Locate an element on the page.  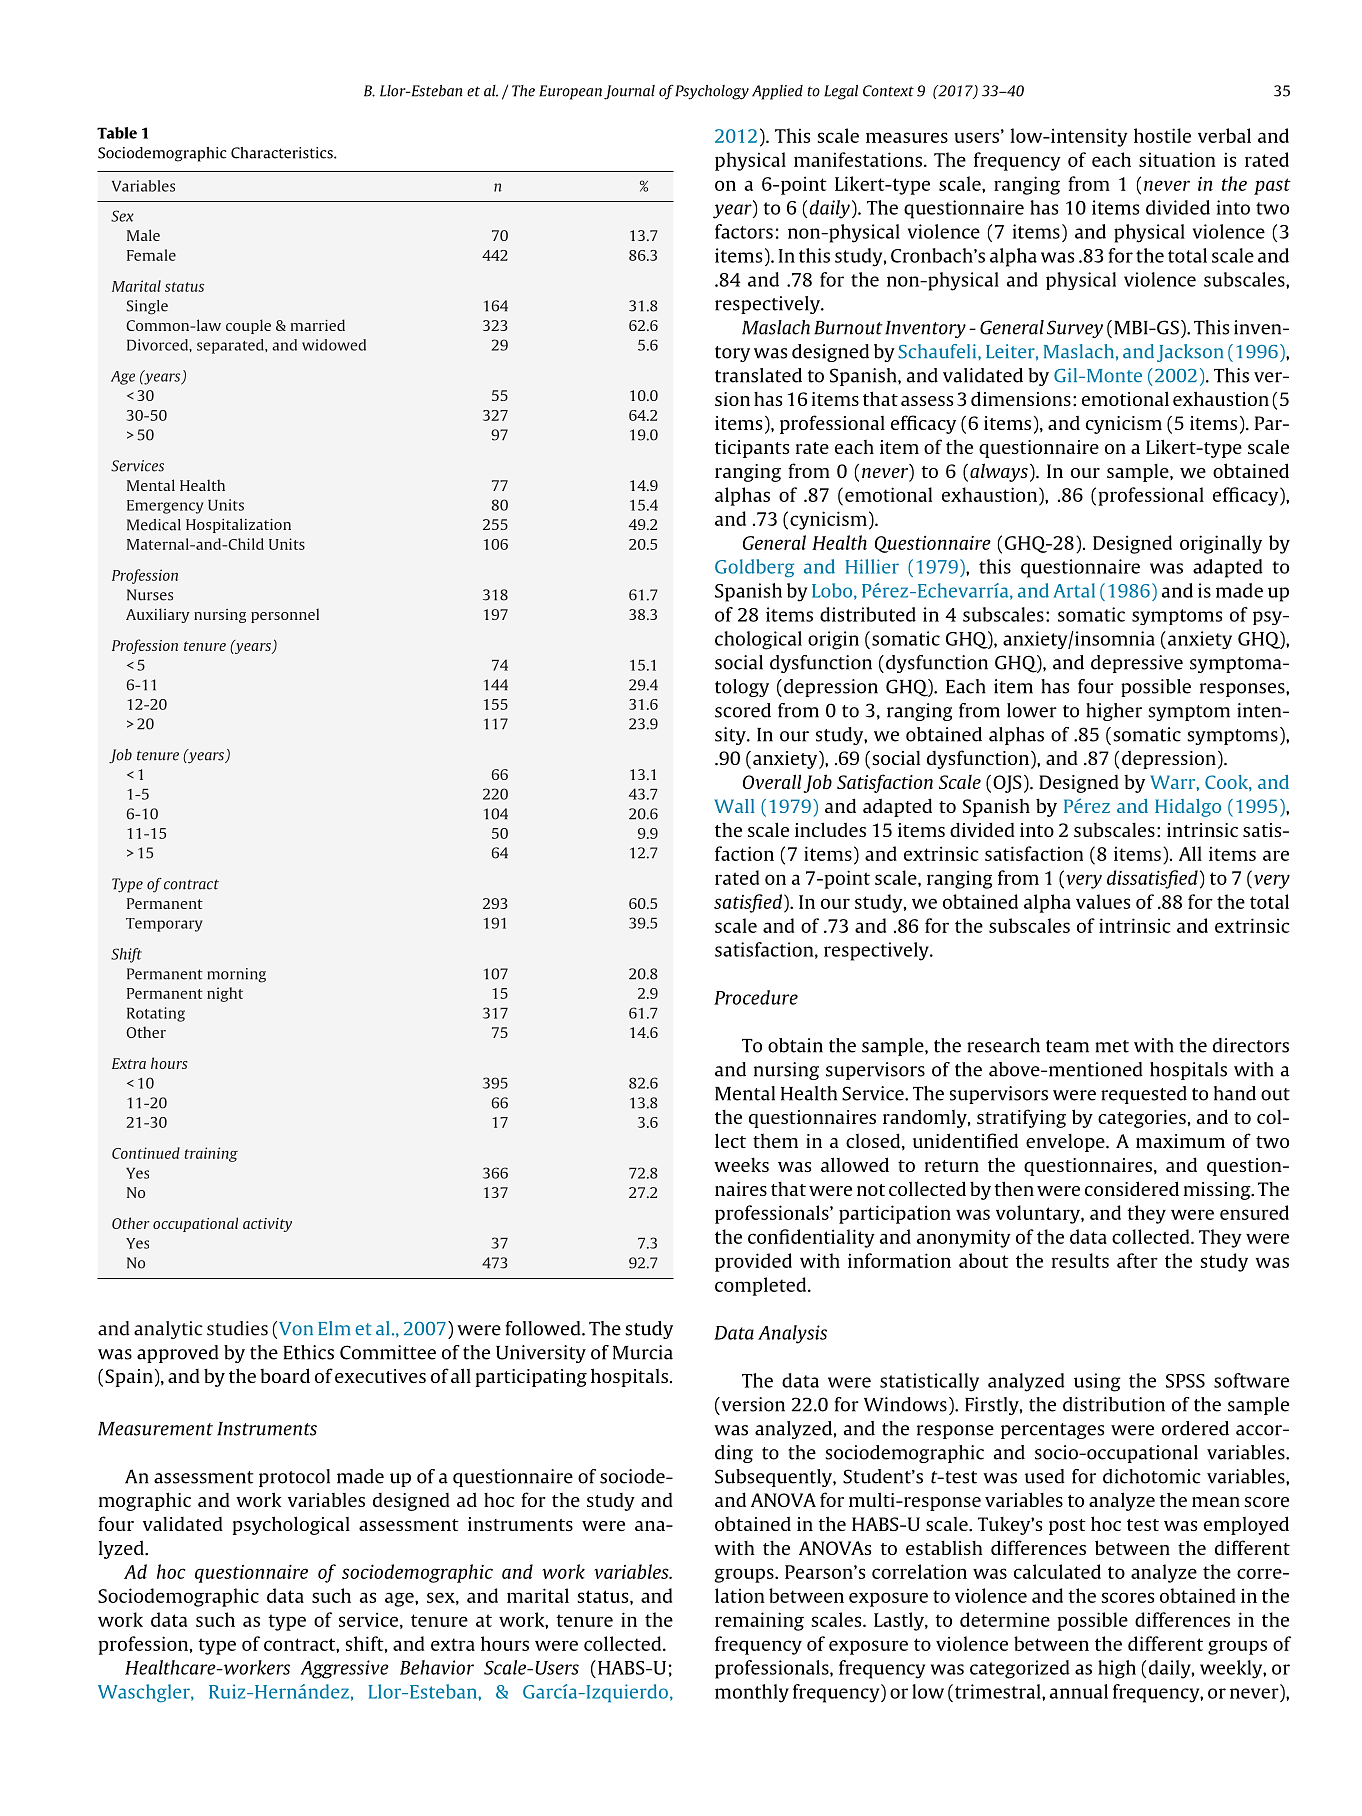
remaining is located at coordinates (759, 1621).
